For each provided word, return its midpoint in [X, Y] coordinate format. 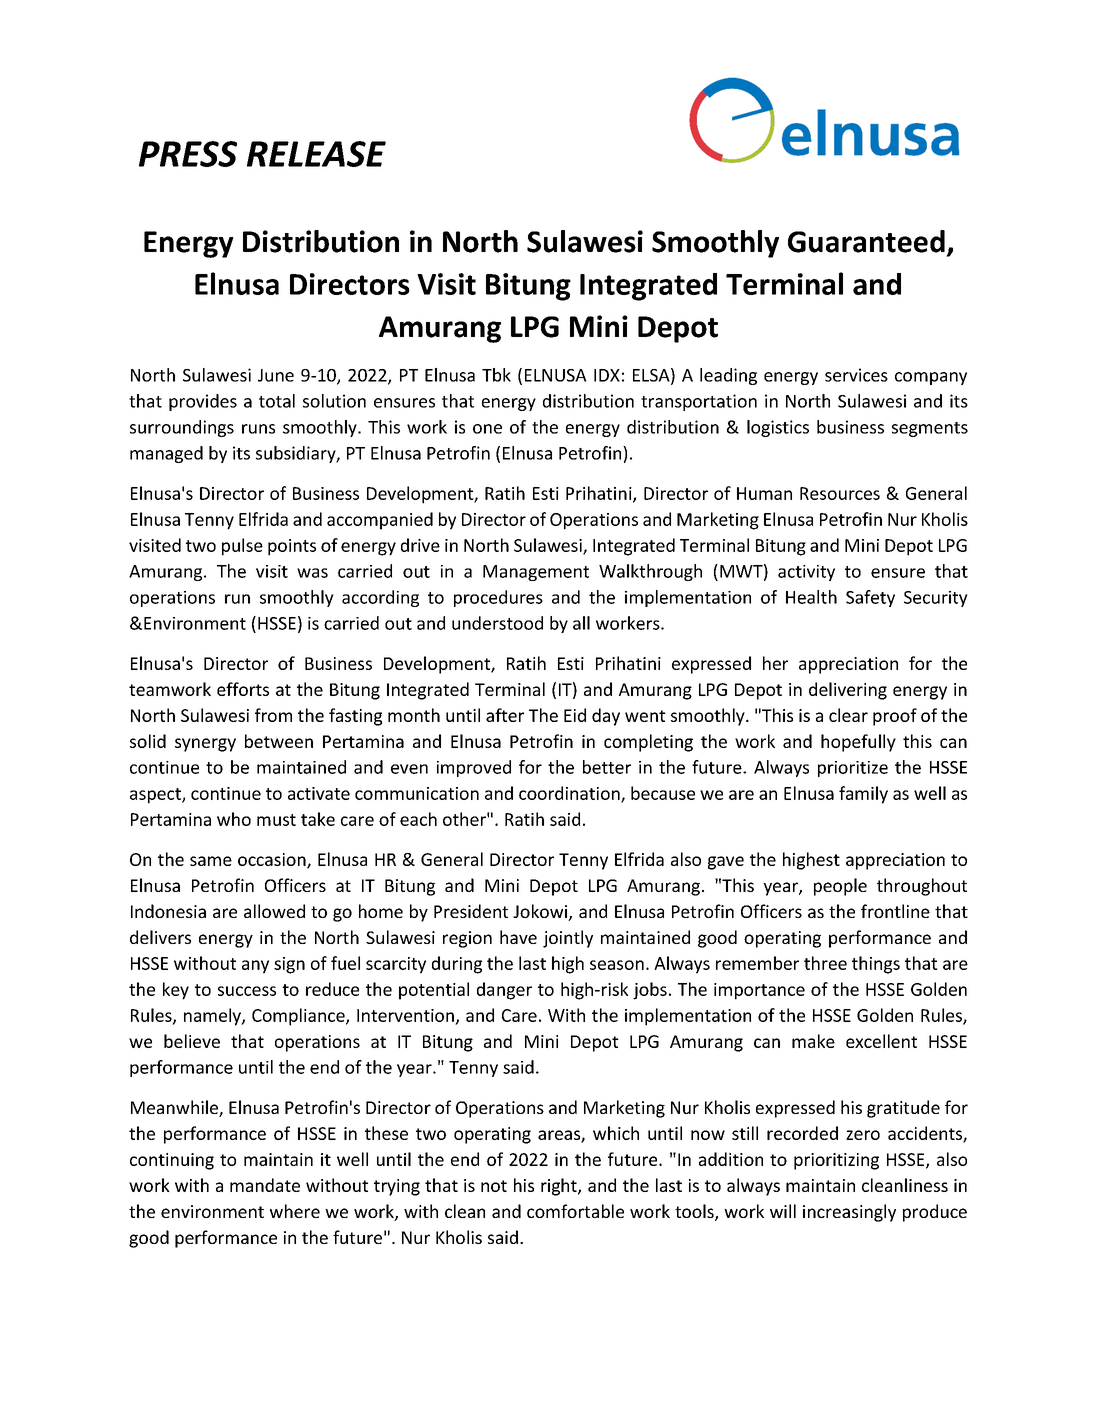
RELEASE [316, 154]
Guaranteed [866, 241]
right [560, 1187]
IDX [607, 375]
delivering [848, 691]
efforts [243, 689]
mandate [265, 1185]
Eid [575, 715]
